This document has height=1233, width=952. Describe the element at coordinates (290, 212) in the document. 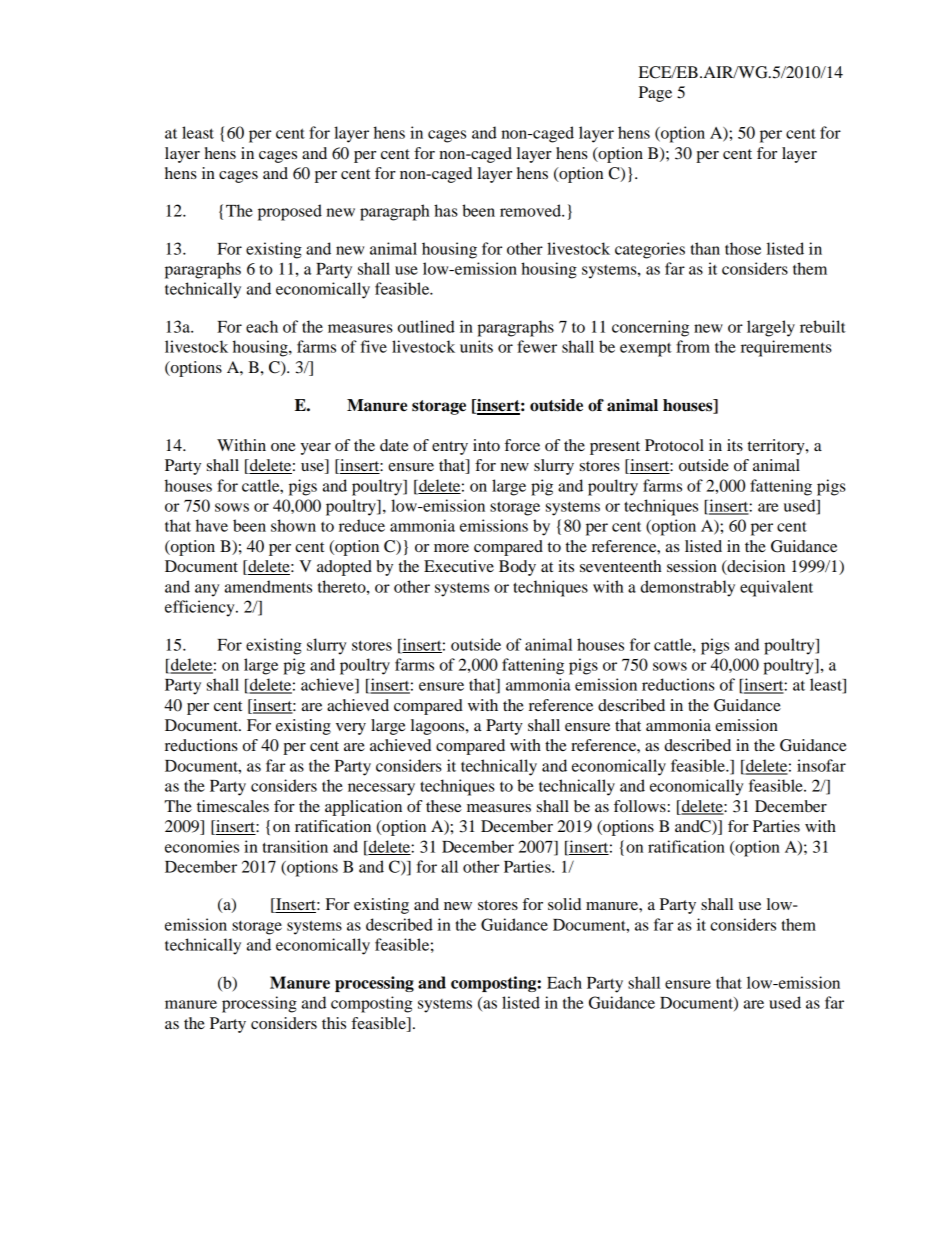

I see `proposed` at that location.
